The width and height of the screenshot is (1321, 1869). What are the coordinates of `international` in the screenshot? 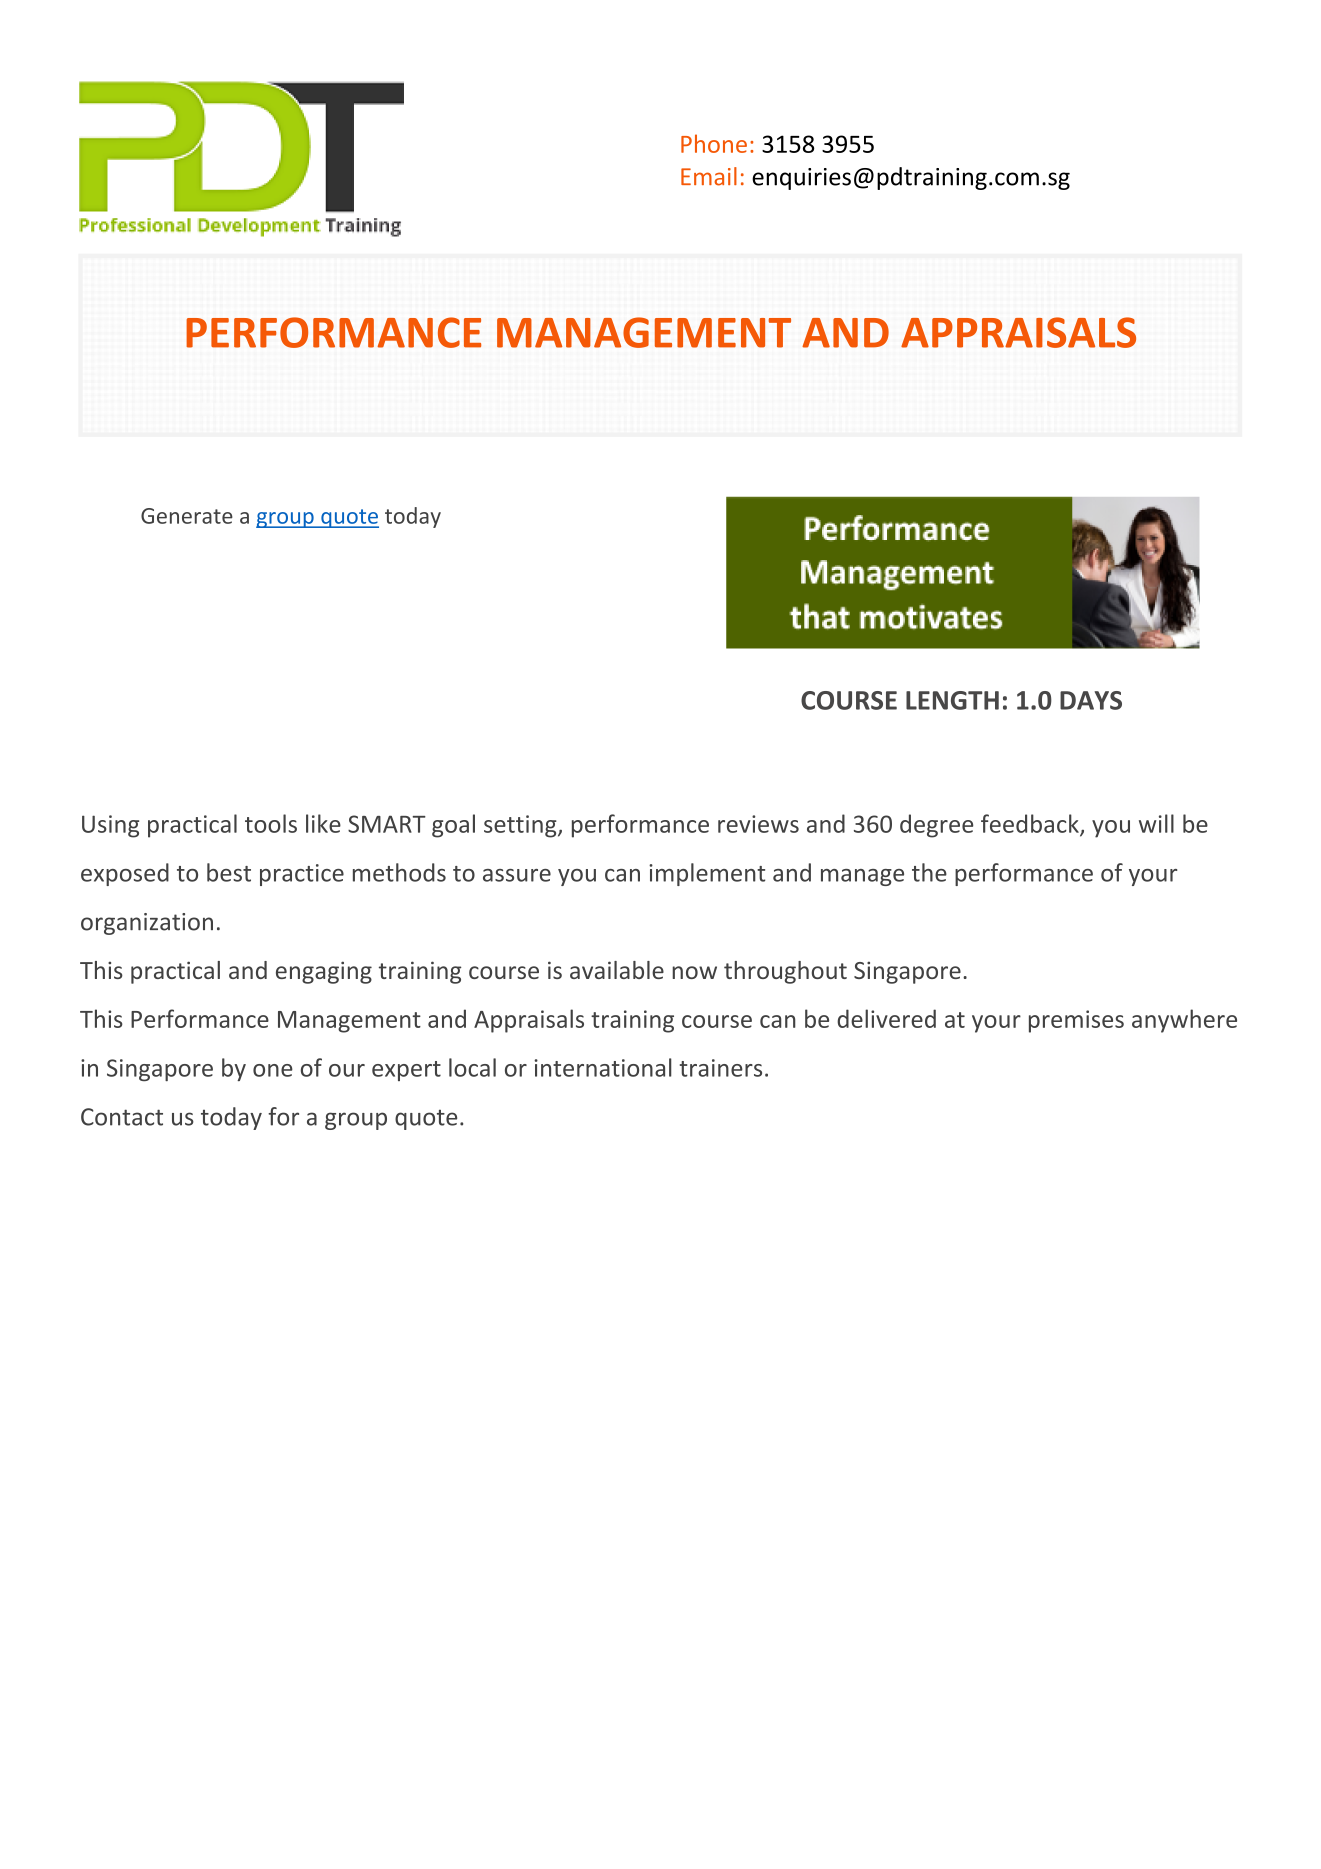 It's located at (603, 1067).
